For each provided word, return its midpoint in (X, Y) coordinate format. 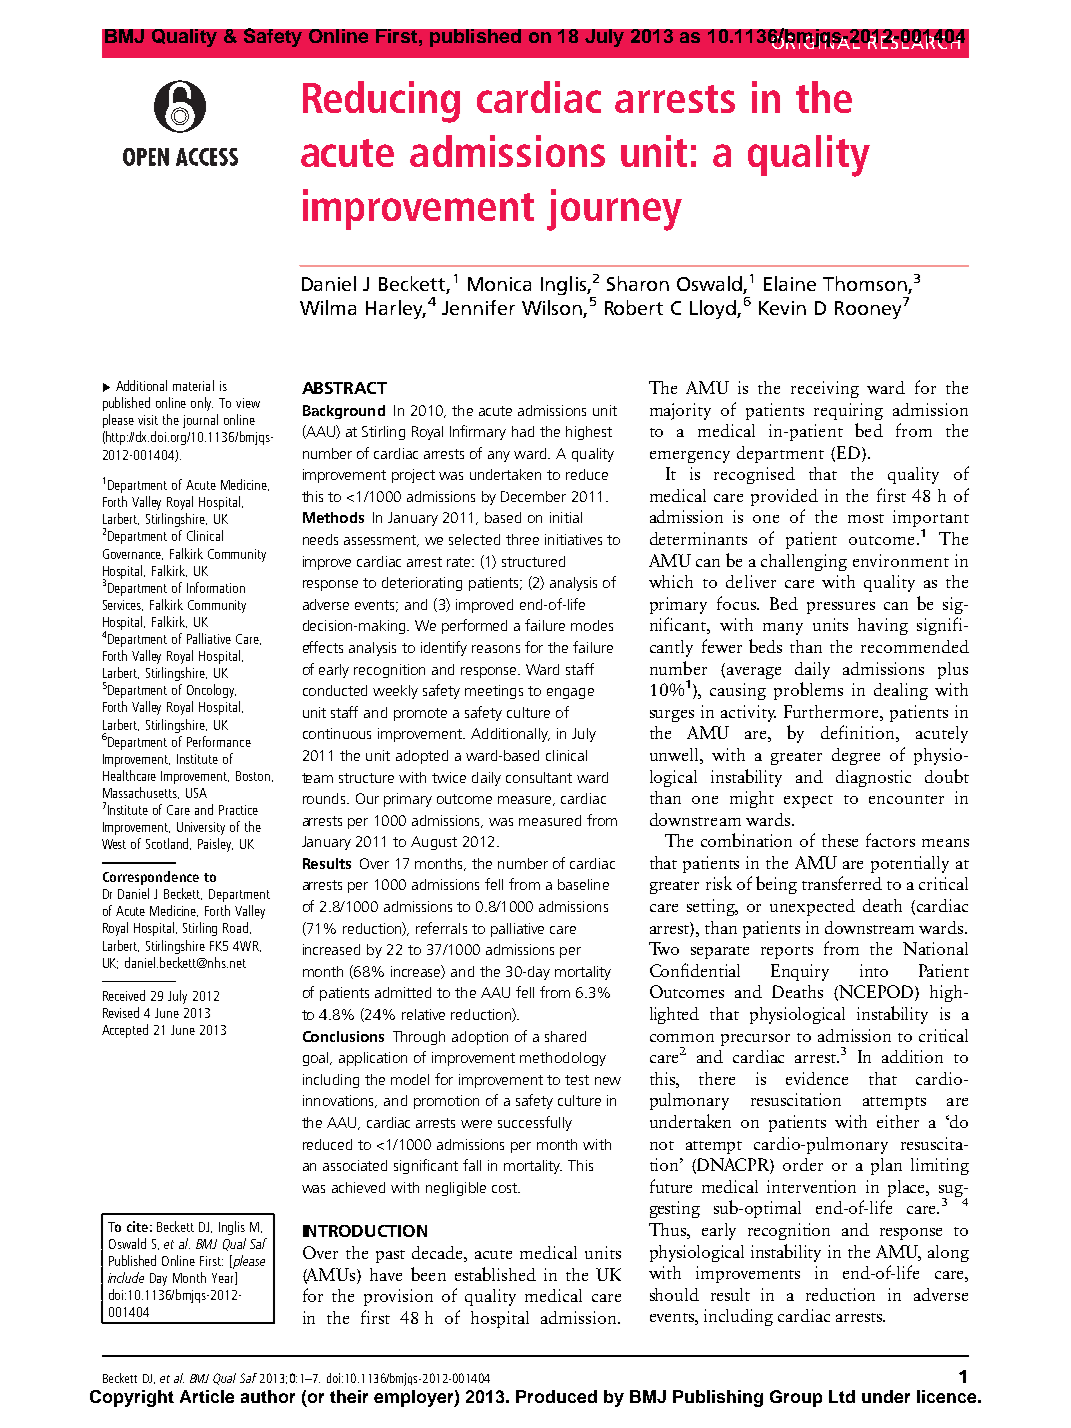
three (522, 539)
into (874, 970)
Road (237, 928)
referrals (441, 928)
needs (320, 539)
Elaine (790, 283)
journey (614, 210)
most (866, 518)
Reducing (381, 102)
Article (207, 1396)
